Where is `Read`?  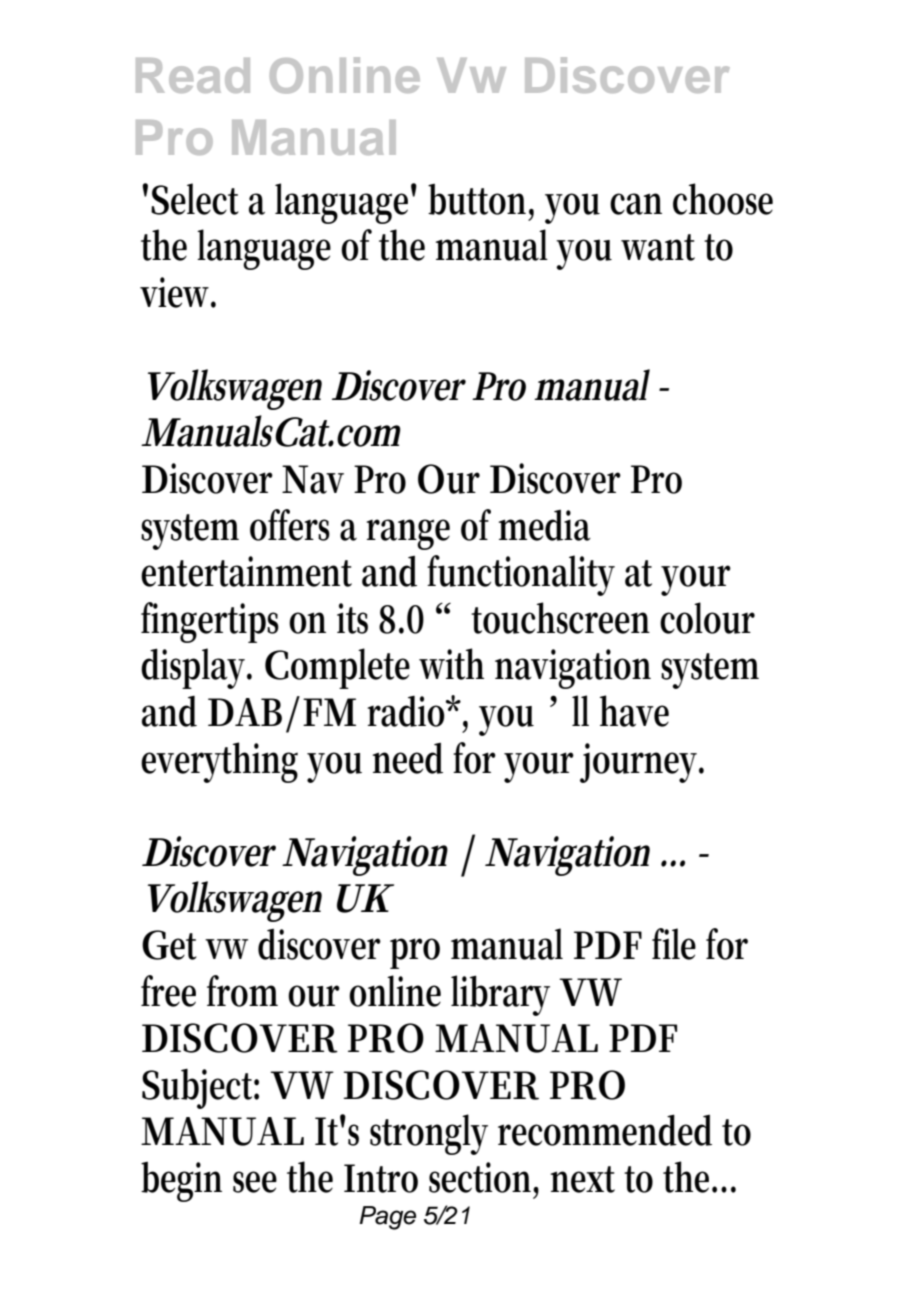
Read is located at coordinates (193, 75).
